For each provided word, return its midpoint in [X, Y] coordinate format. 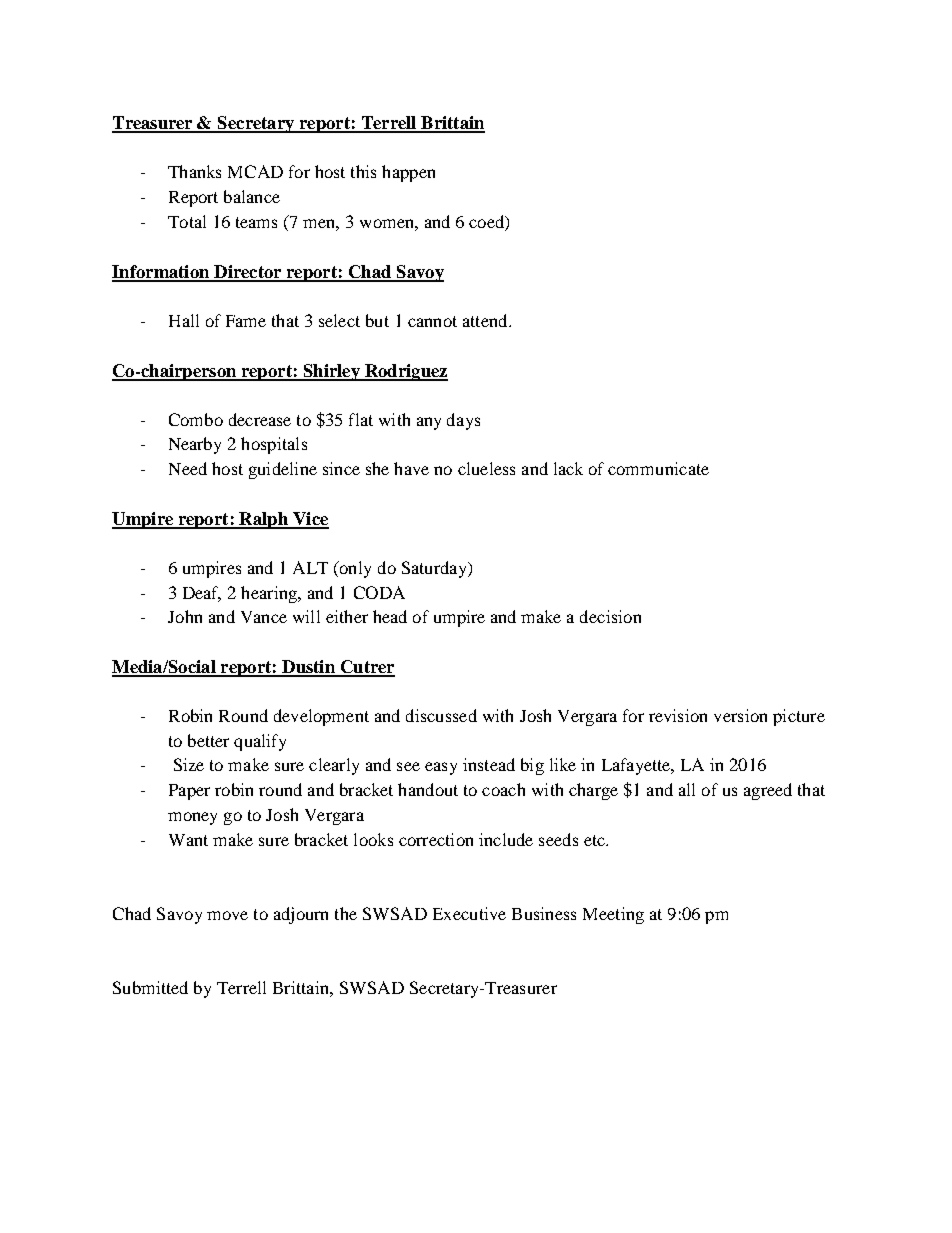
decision [610, 616]
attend [486, 320]
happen [408, 173]
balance [252, 196]
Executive [469, 913]
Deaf [202, 593]
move [227, 915]
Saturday [435, 569]
